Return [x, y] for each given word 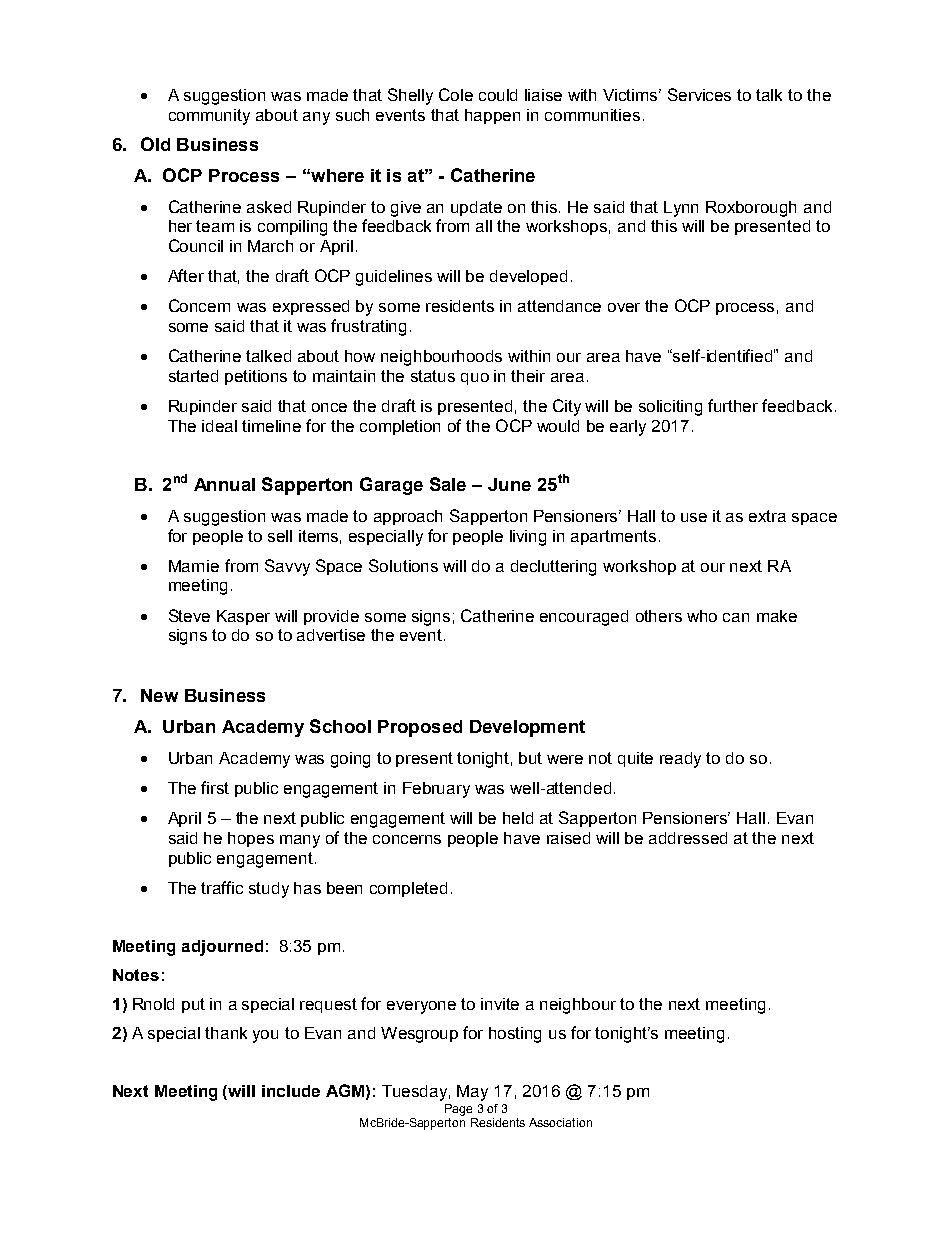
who [702, 616]
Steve [189, 615]
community [209, 117]
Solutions [403, 565]
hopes [251, 839]
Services [699, 94]
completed [408, 889]
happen [492, 116]
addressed [688, 838]
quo [475, 379]
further [733, 405]
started [193, 376]
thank [226, 1033]
